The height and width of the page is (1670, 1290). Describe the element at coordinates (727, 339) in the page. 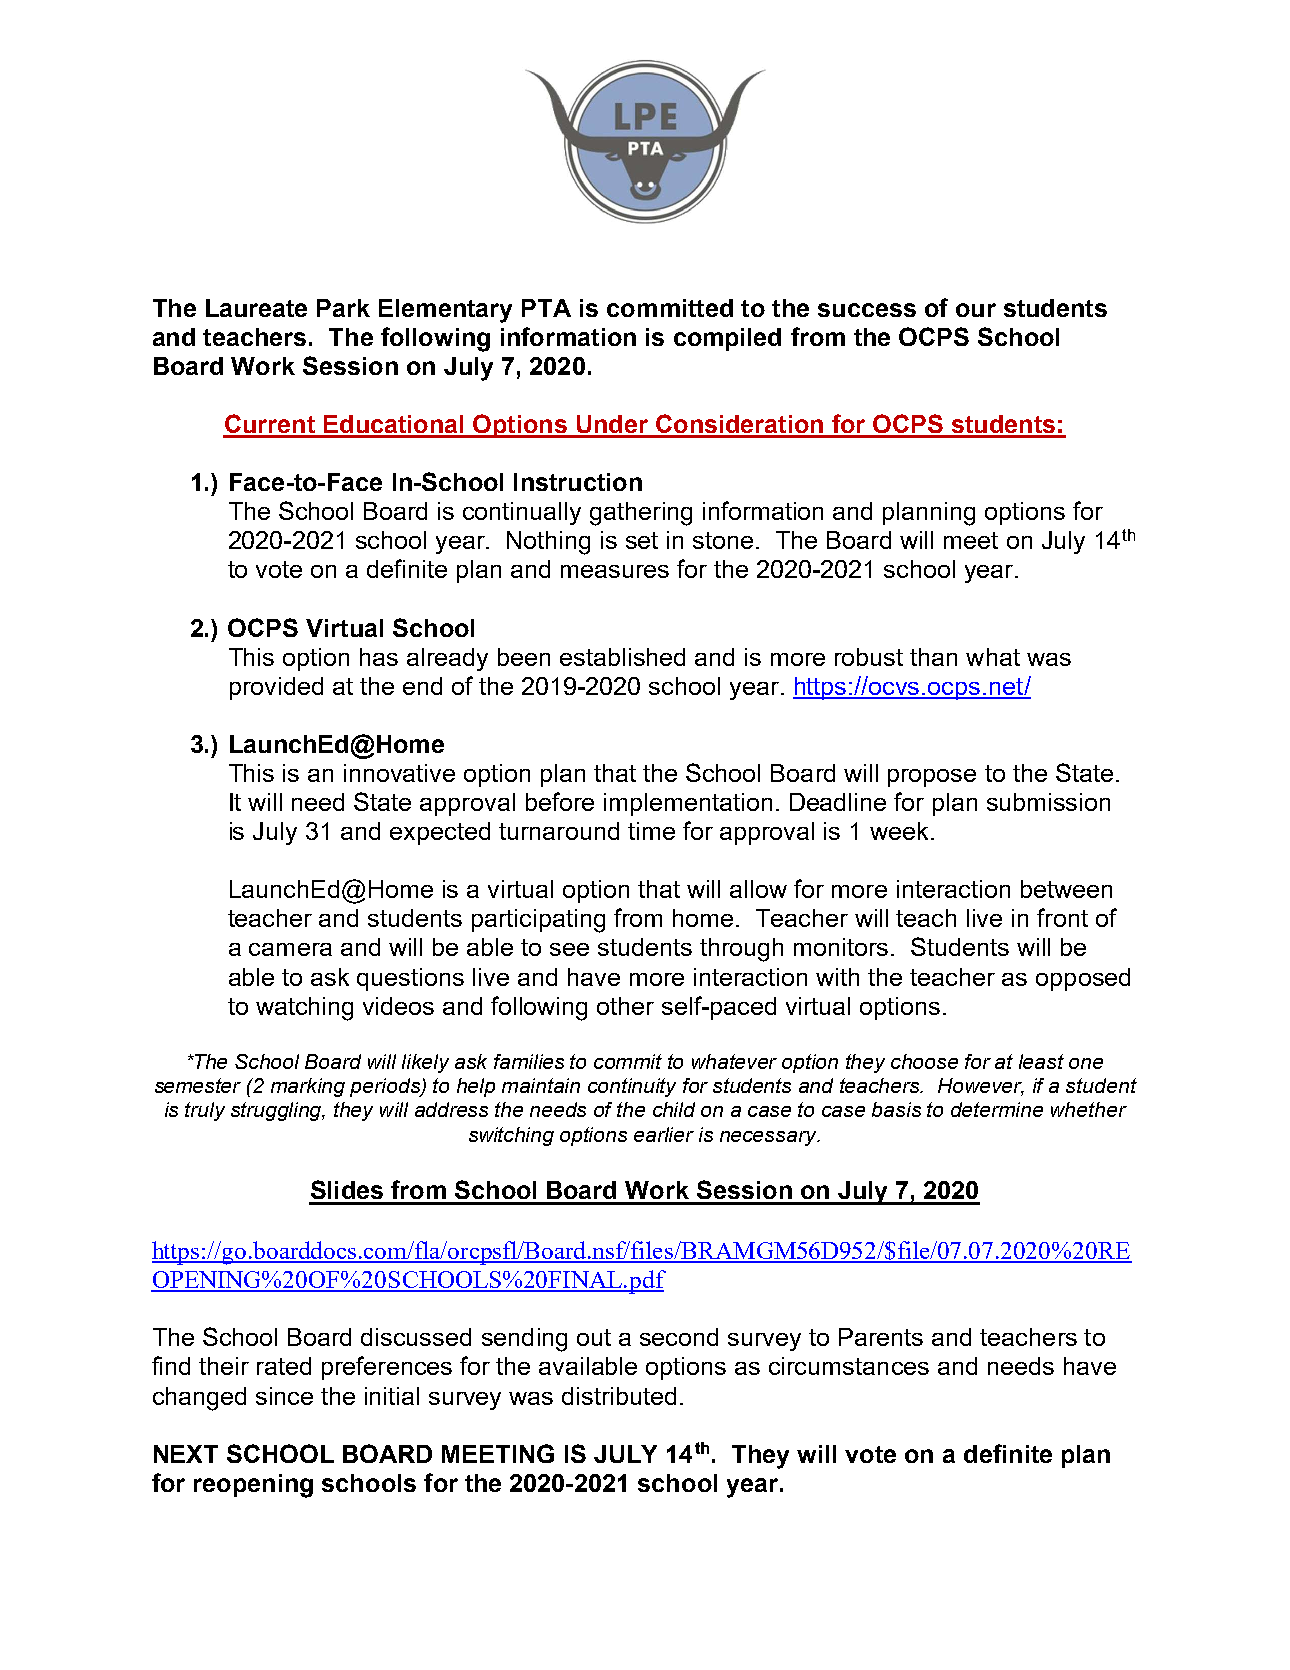

I see `compiled` at that location.
